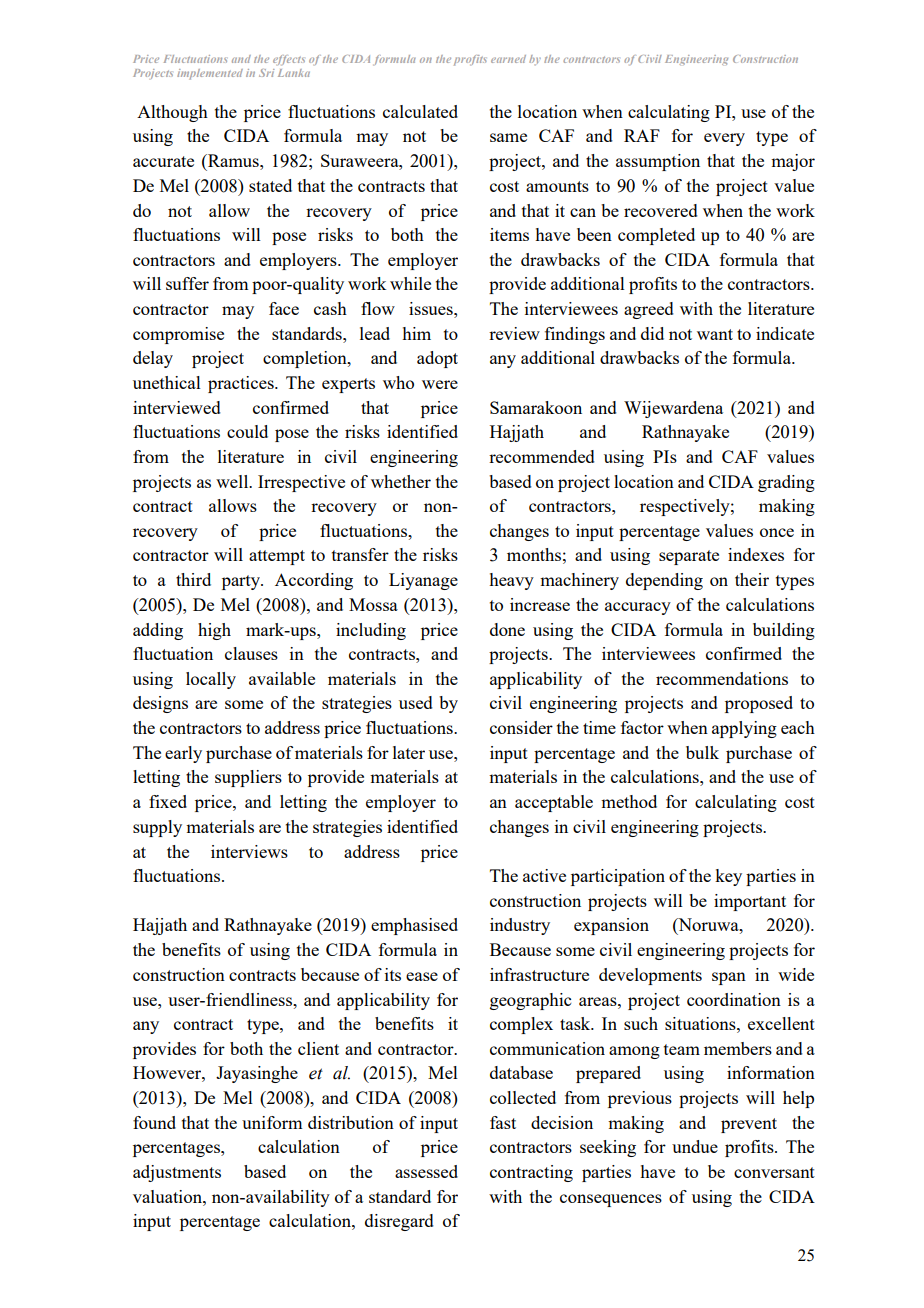 The height and width of the page is (1308, 924). Describe the element at coordinates (214, 631) in the page. I see `high` at that location.
